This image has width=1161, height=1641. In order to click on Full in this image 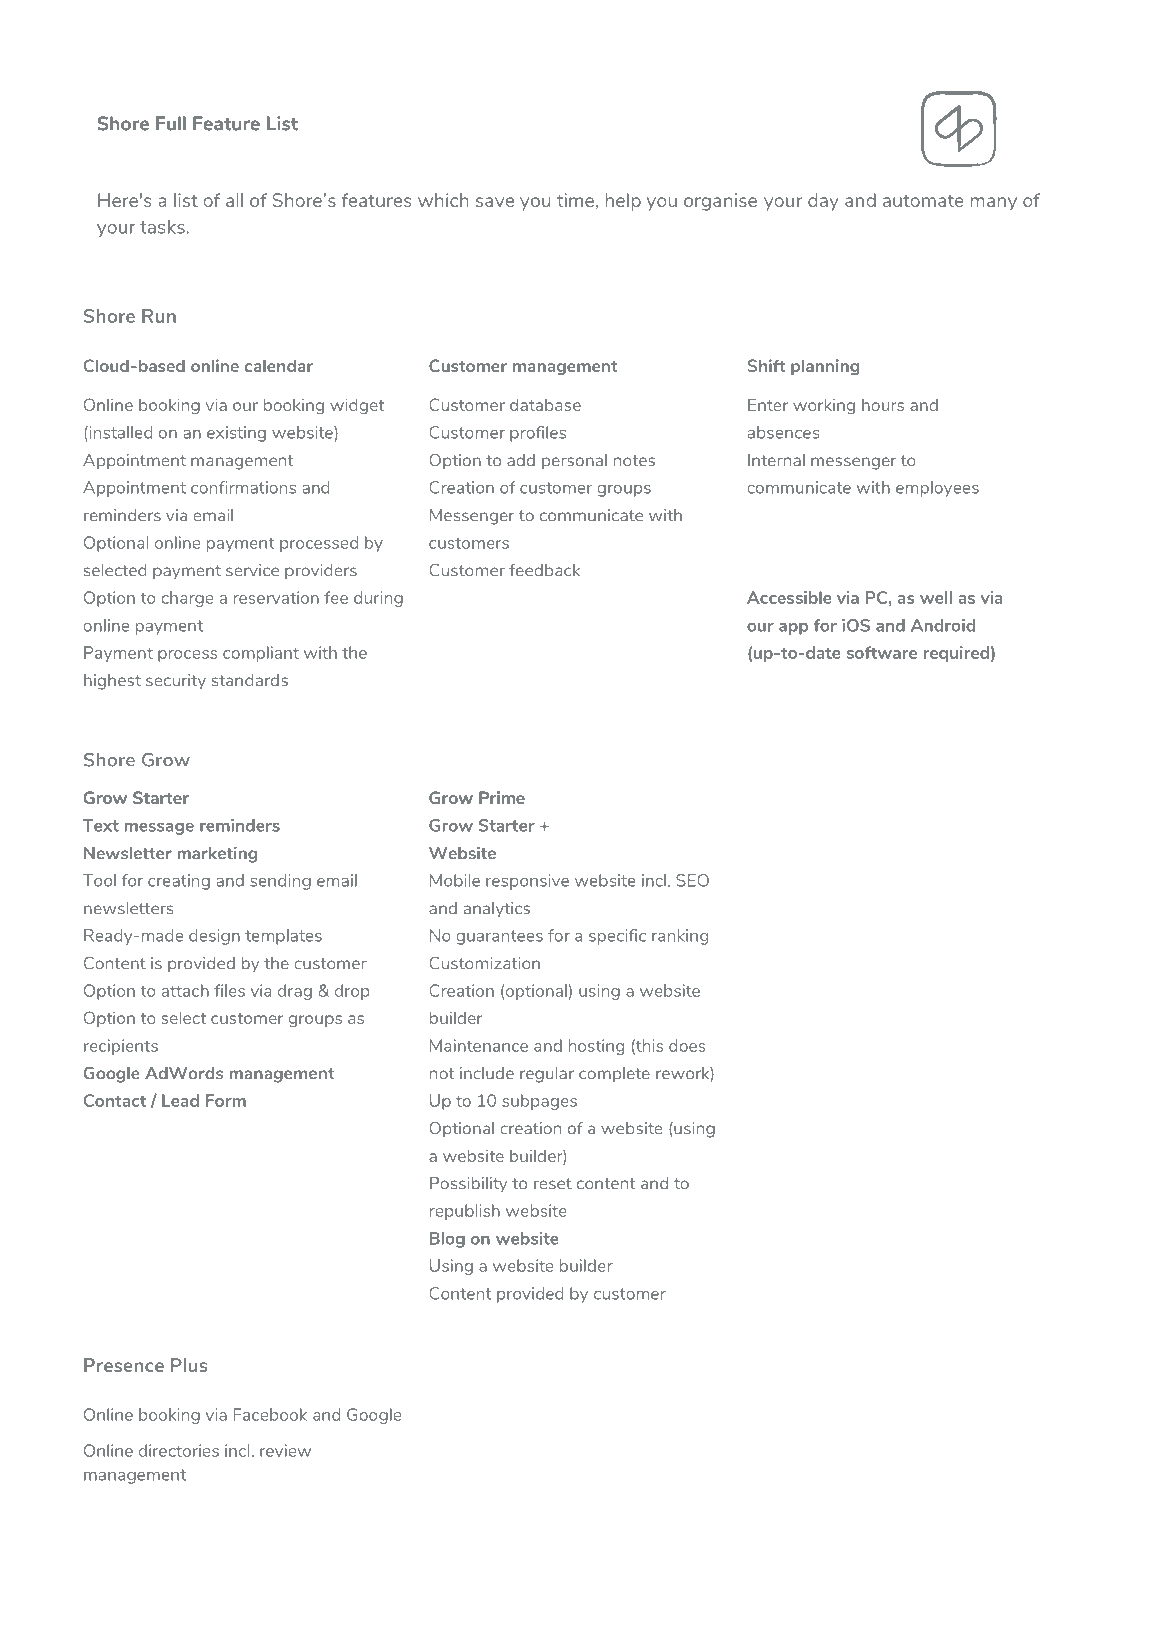, I will do `click(171, 123)`.
